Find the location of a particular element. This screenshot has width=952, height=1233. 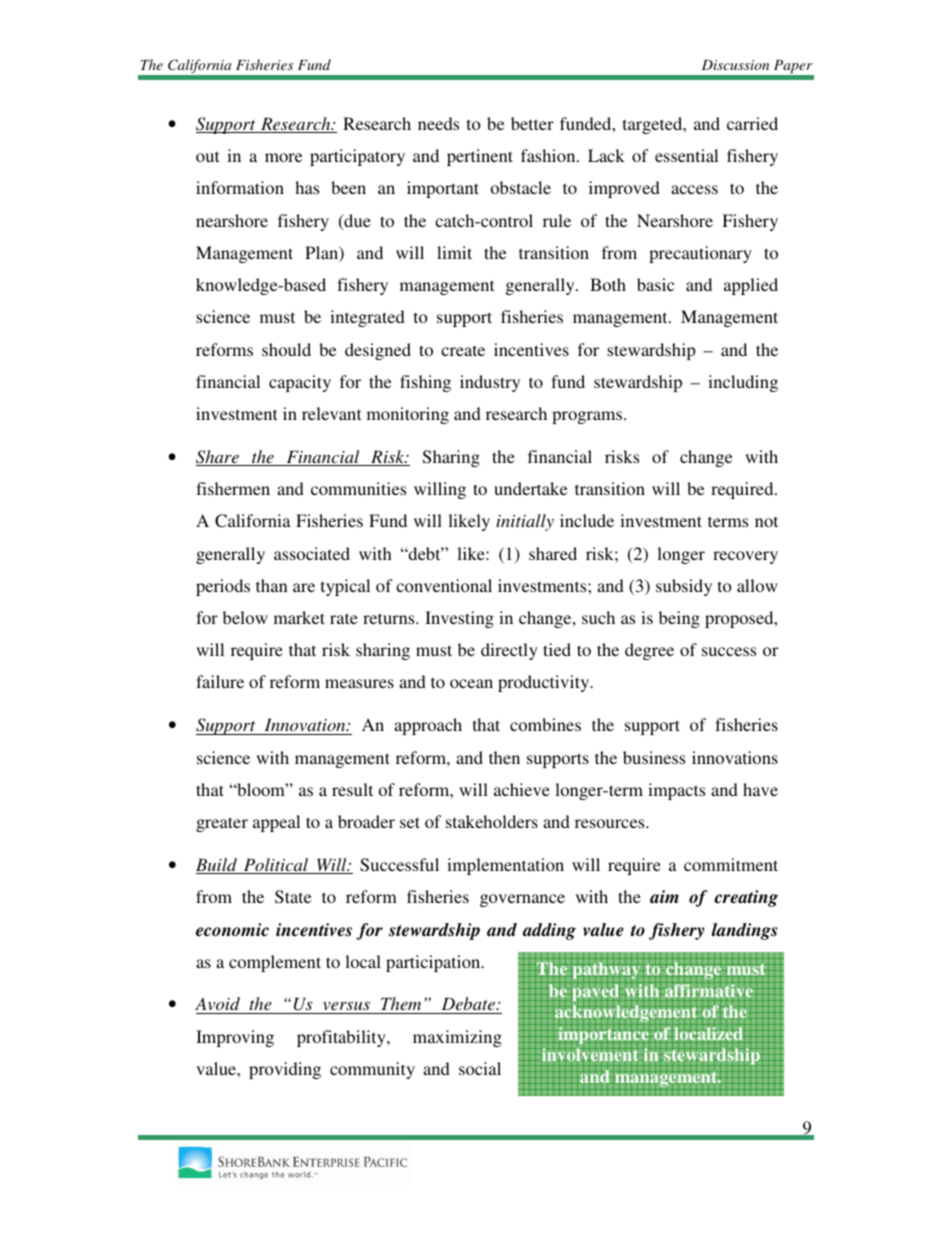

providing is located at coordinates (285, 1070).
